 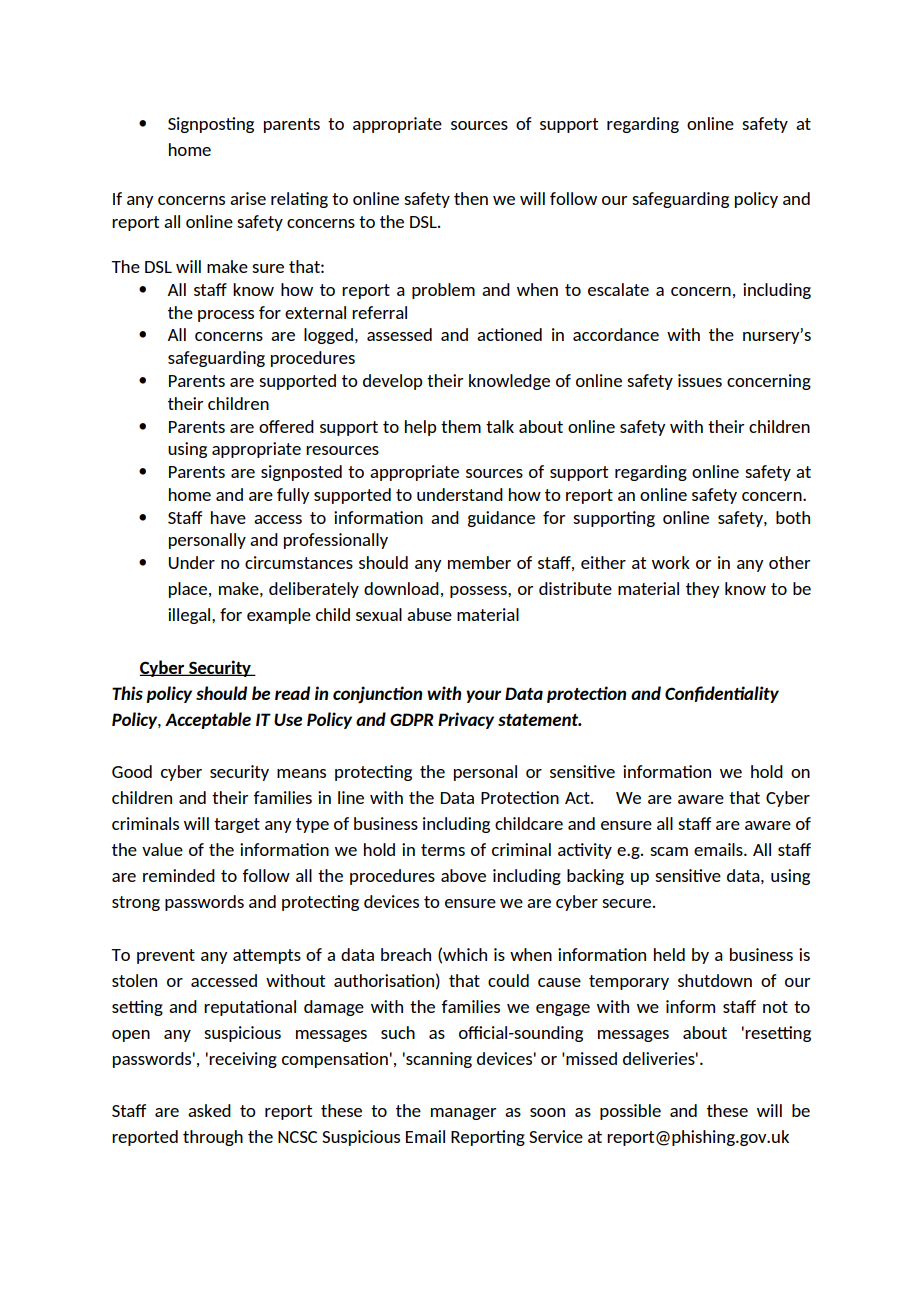 I want to click on Privacy, so click(x=466, y=720).
